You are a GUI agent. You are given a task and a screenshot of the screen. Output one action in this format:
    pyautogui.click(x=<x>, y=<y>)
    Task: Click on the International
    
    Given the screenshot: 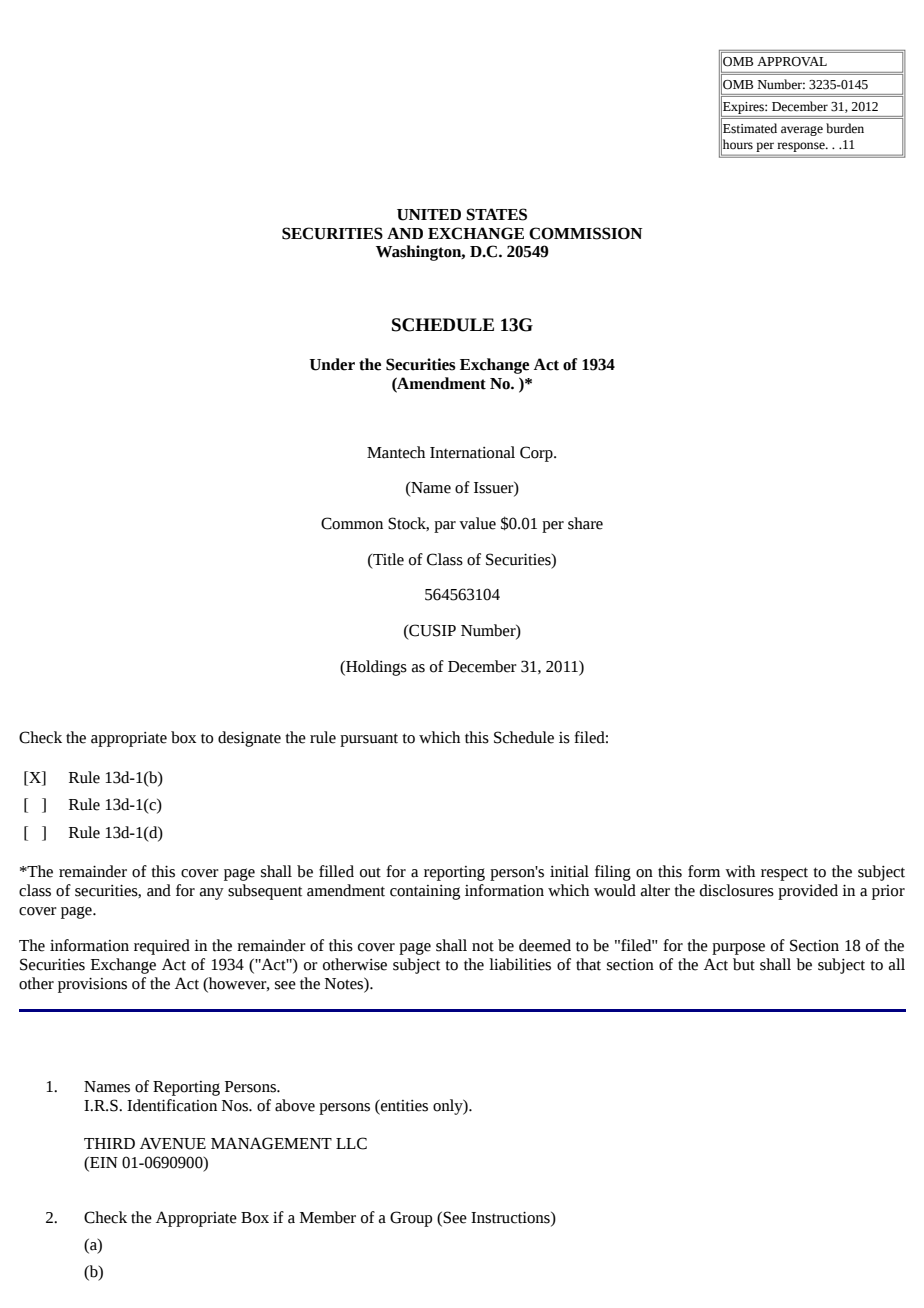 What is the action you would take?
    pyautogui.click(x=472, y=452)
